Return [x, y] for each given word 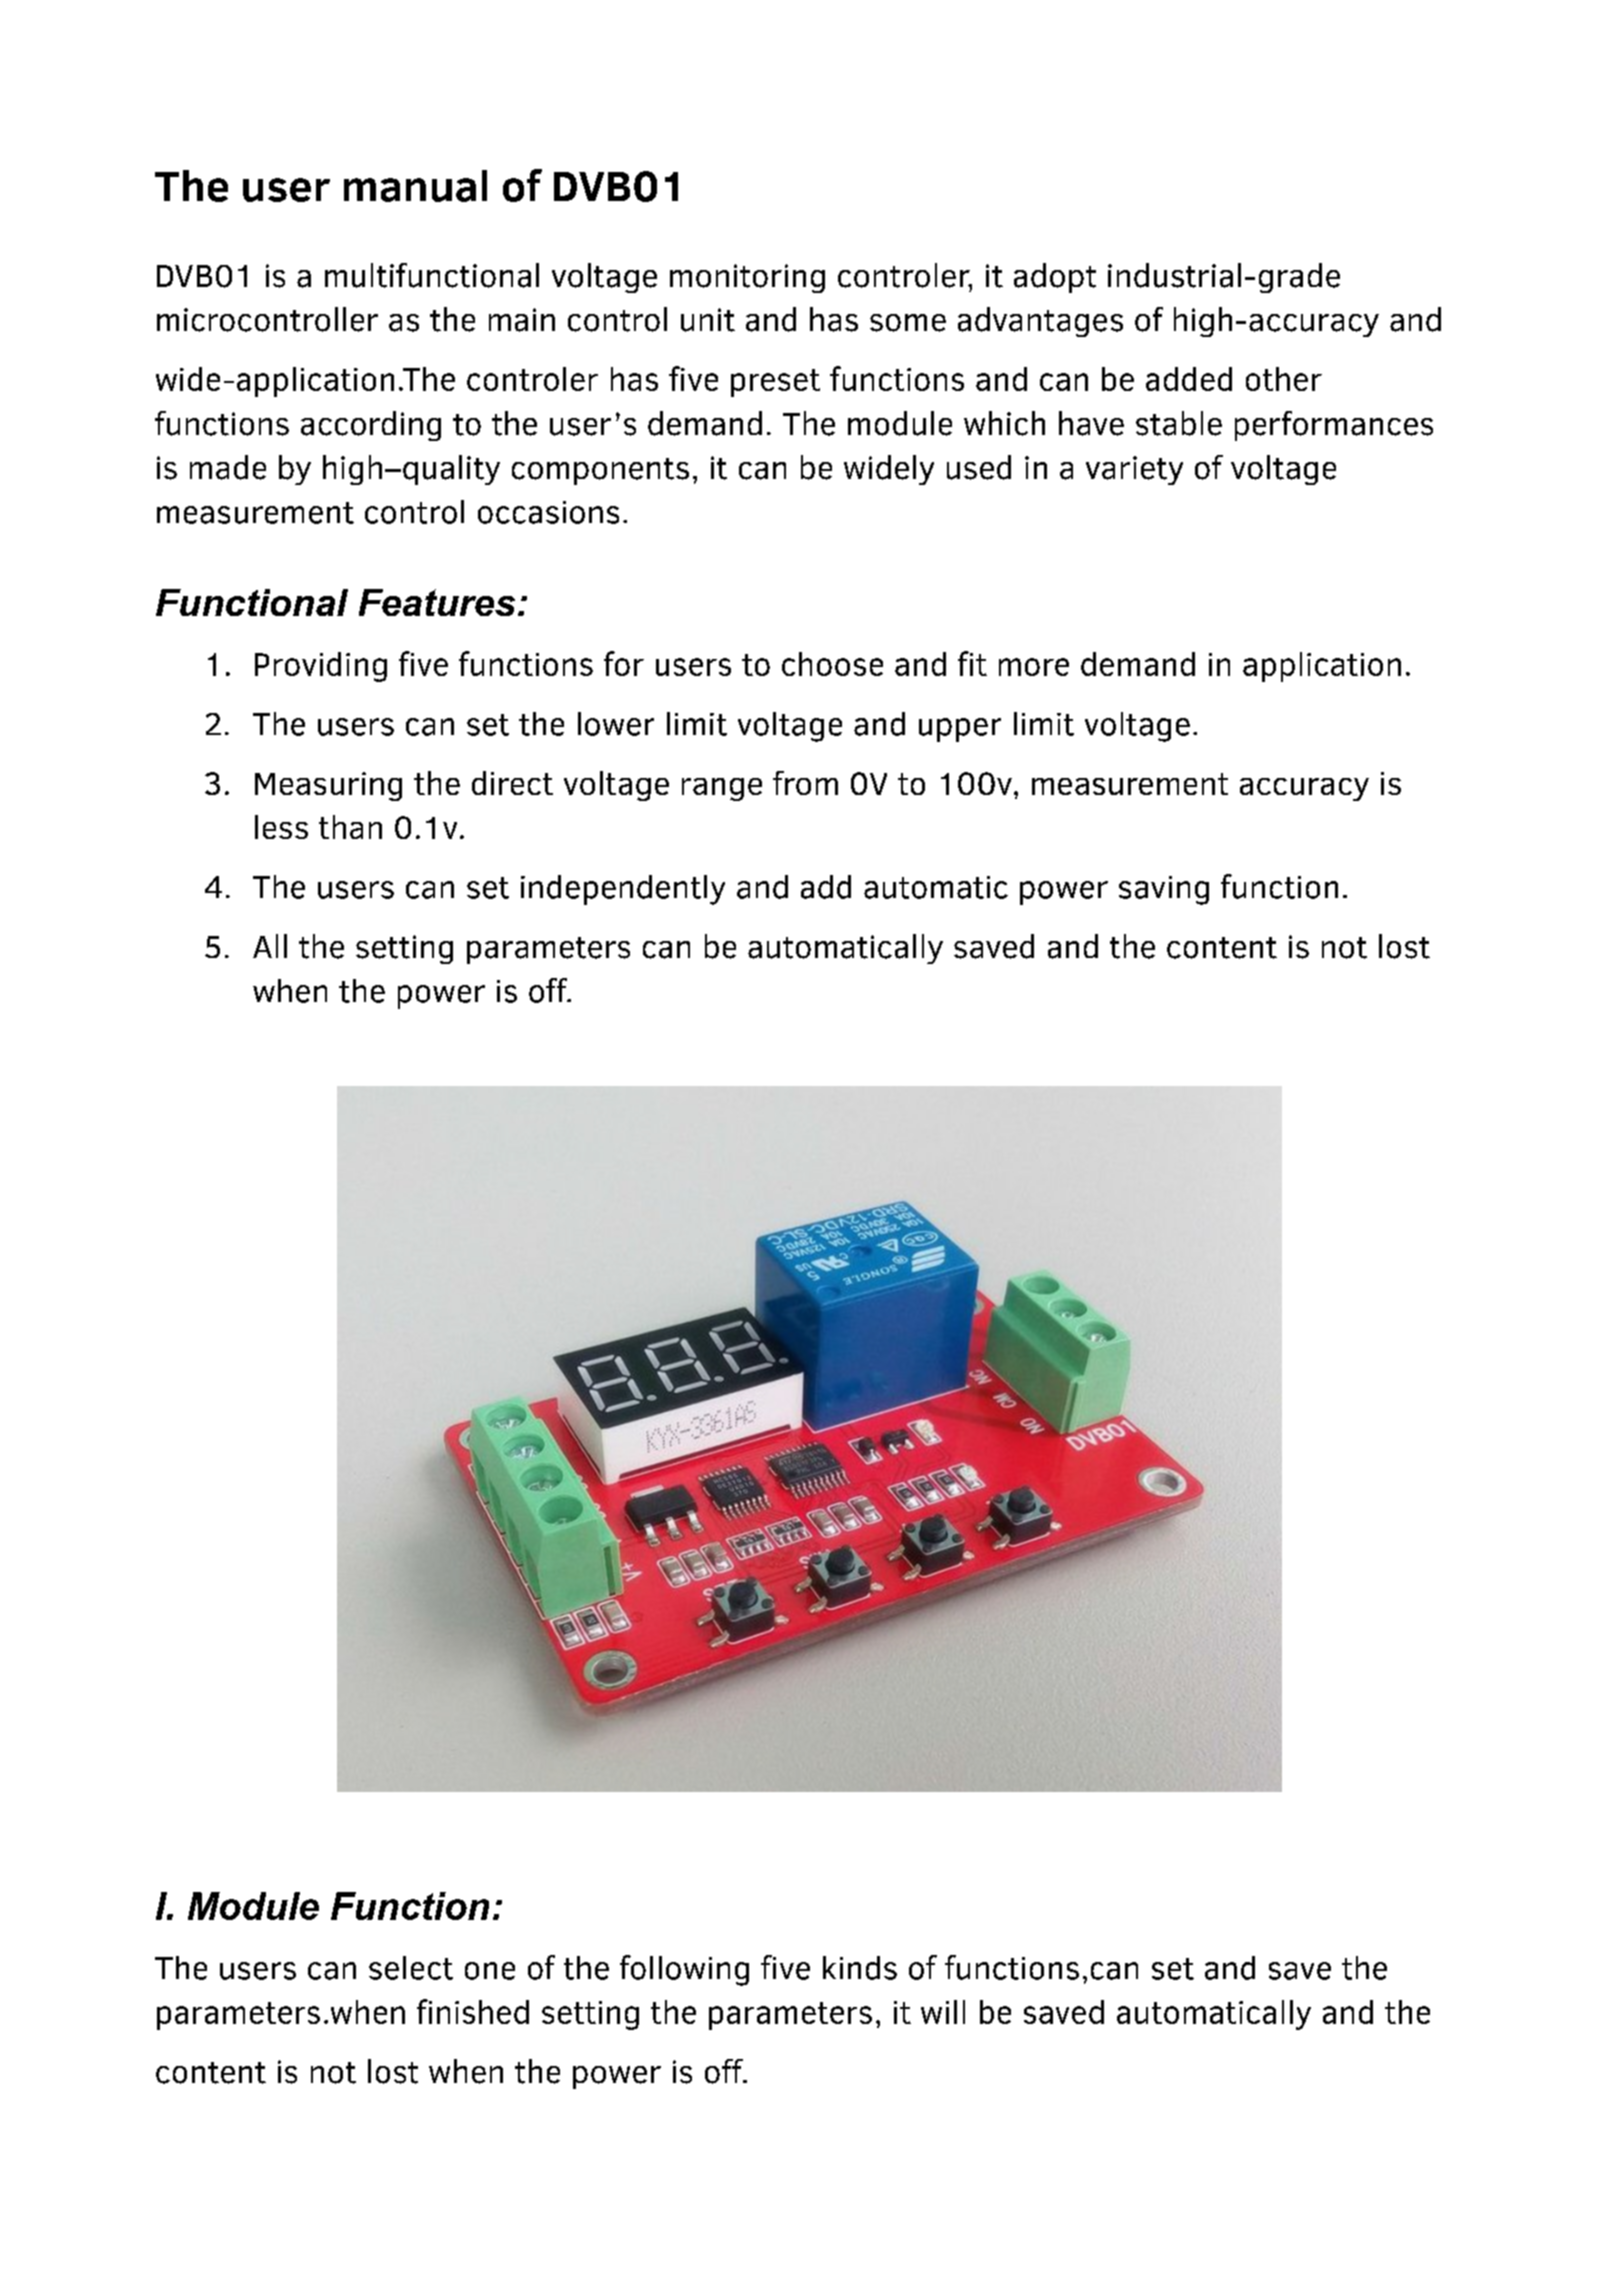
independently [623, 890]
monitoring [747, 278]
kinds [860, 1968]
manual [415, 186]
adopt [1055, 278]
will [943, 2012]
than [350, 827]
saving [1164, 890]
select [411, 1968]
